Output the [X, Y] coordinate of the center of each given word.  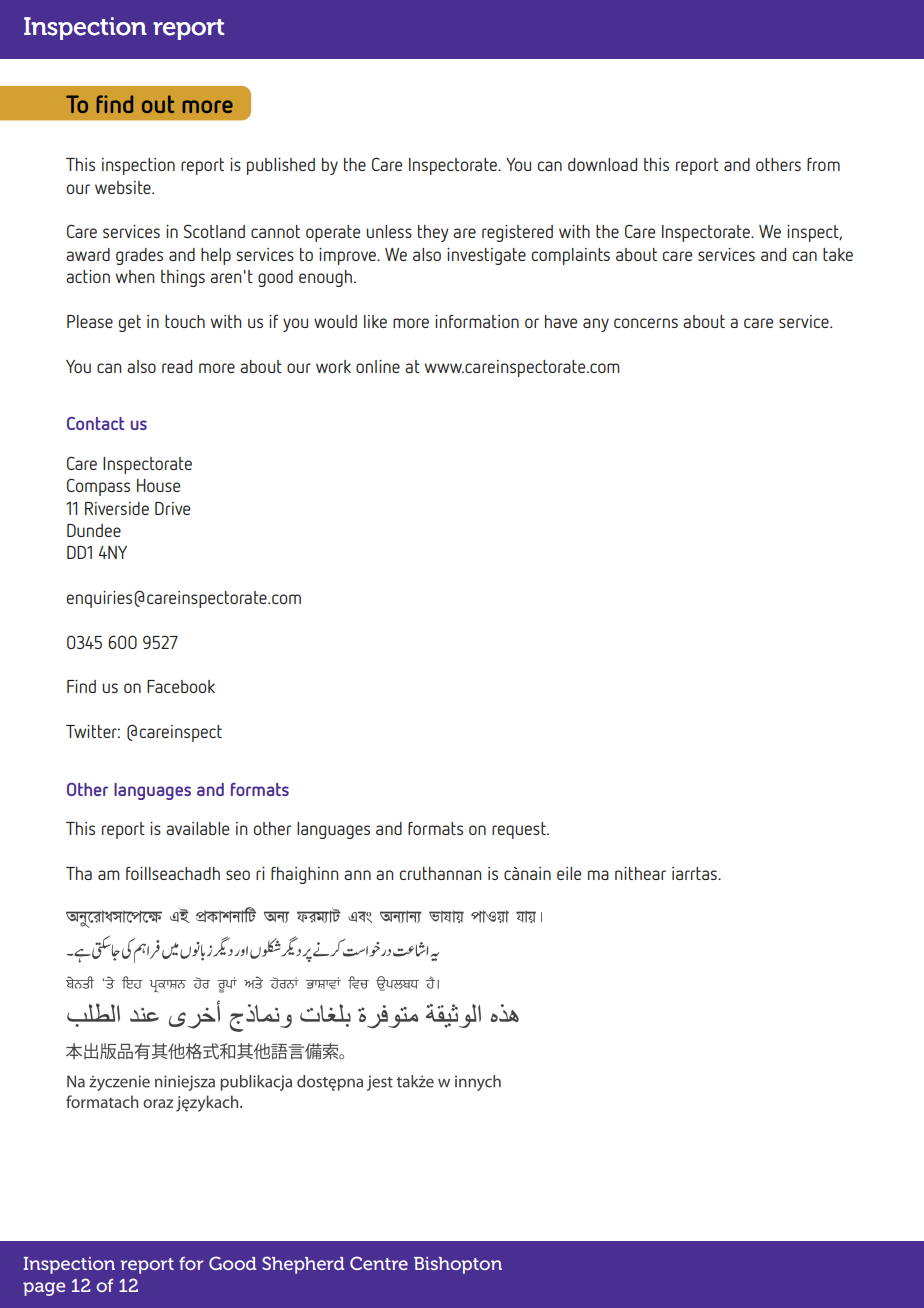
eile [569, 873]
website [124, 187]
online [378, 366]
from [823, 164]
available [197, 828]
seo [238, 875]
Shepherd [303, 1265]
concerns [646, 323]
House [158, 485]
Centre [379, 1263]
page [44, 1289]
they [433, 233]
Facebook [181, 686]
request [520, 830]
